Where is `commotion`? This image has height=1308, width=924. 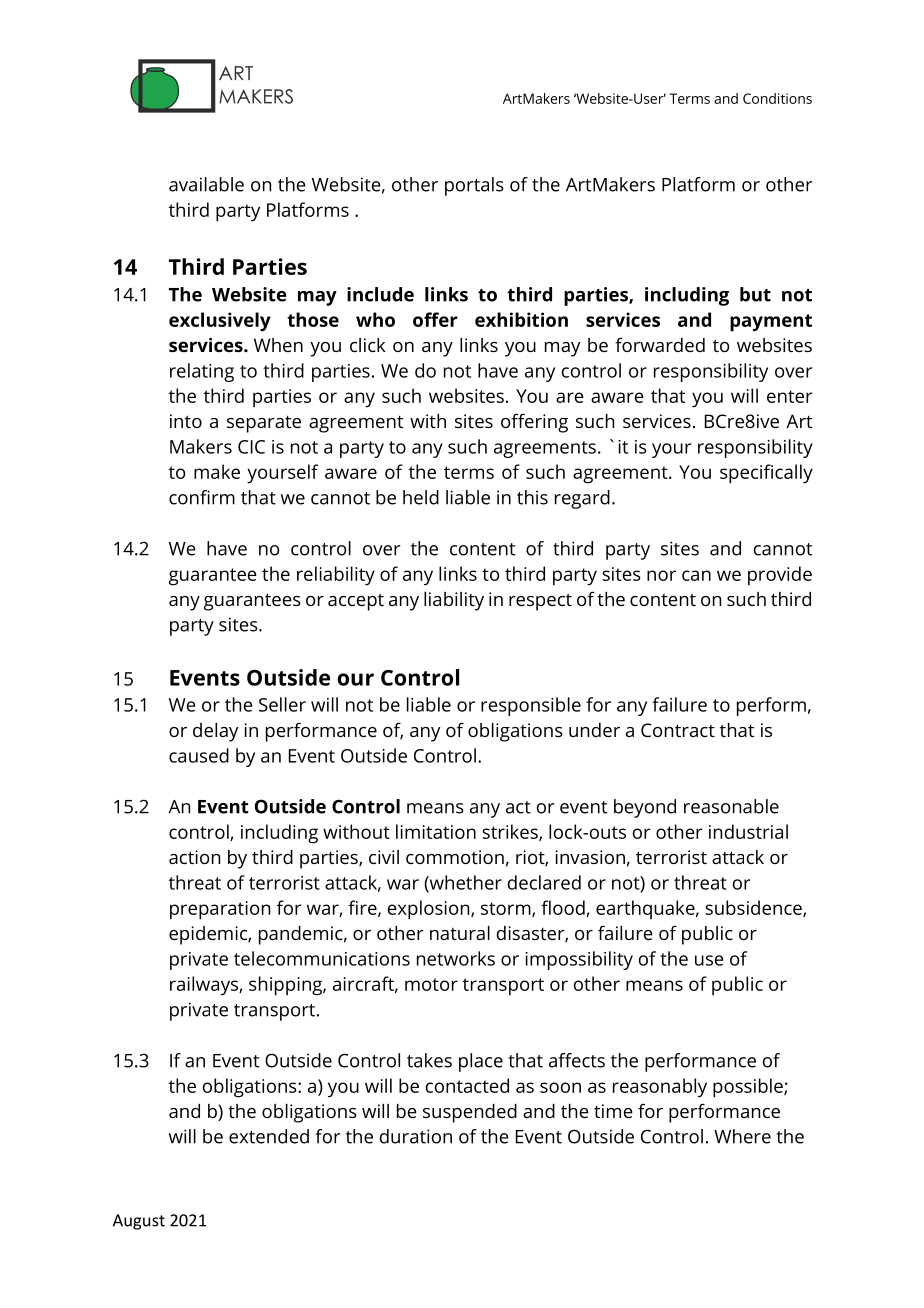
commotion is located at coordinates (455, 857).
